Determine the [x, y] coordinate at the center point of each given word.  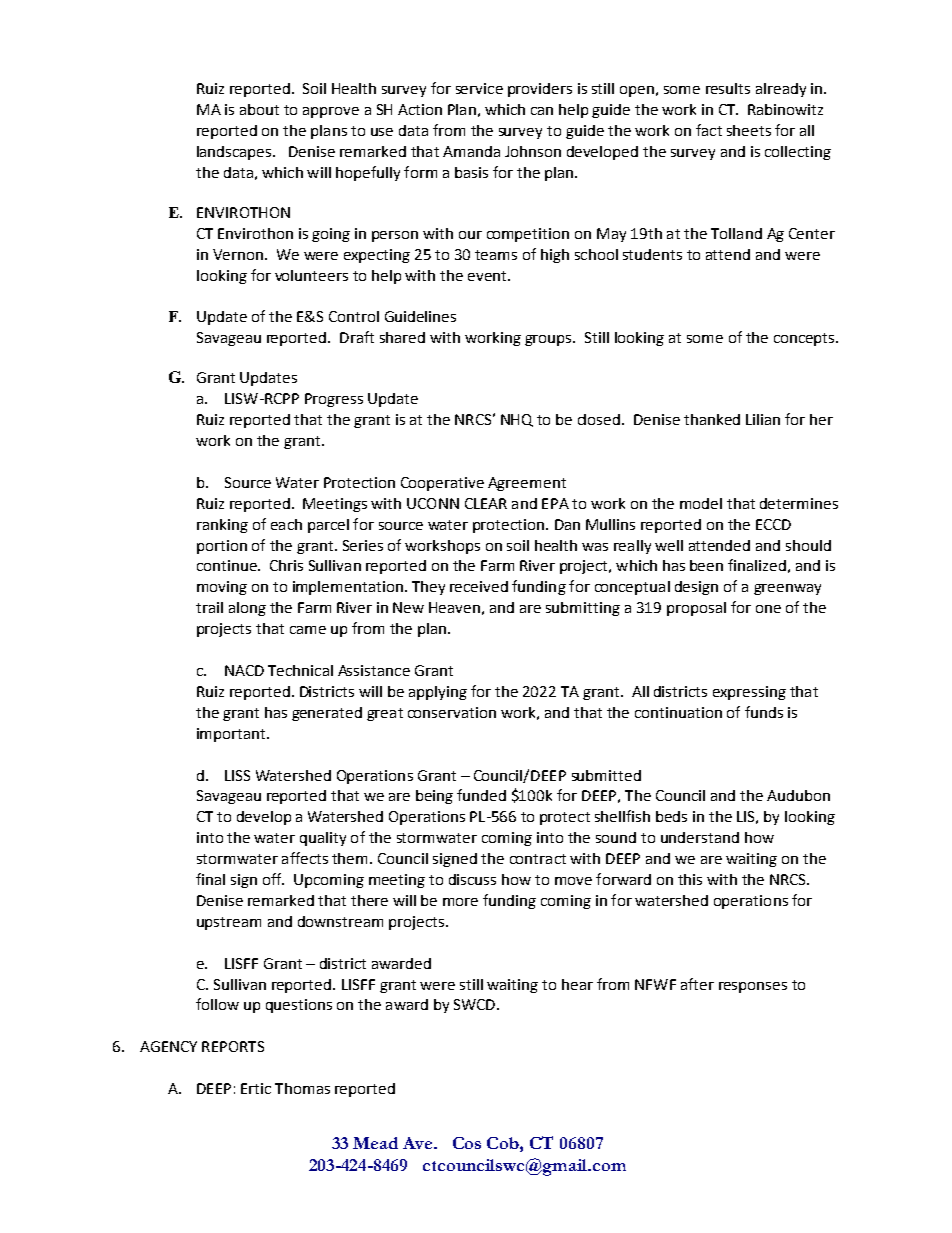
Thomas [302, 1088]
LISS [237, 775]
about [259, 109]
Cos [467, 1143]
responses [753, 987]
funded [481, 795]
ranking [222, 526]
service [479, 88]
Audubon [798, 795]
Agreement [527, 484]
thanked [712, 419]
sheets [749, 130]
